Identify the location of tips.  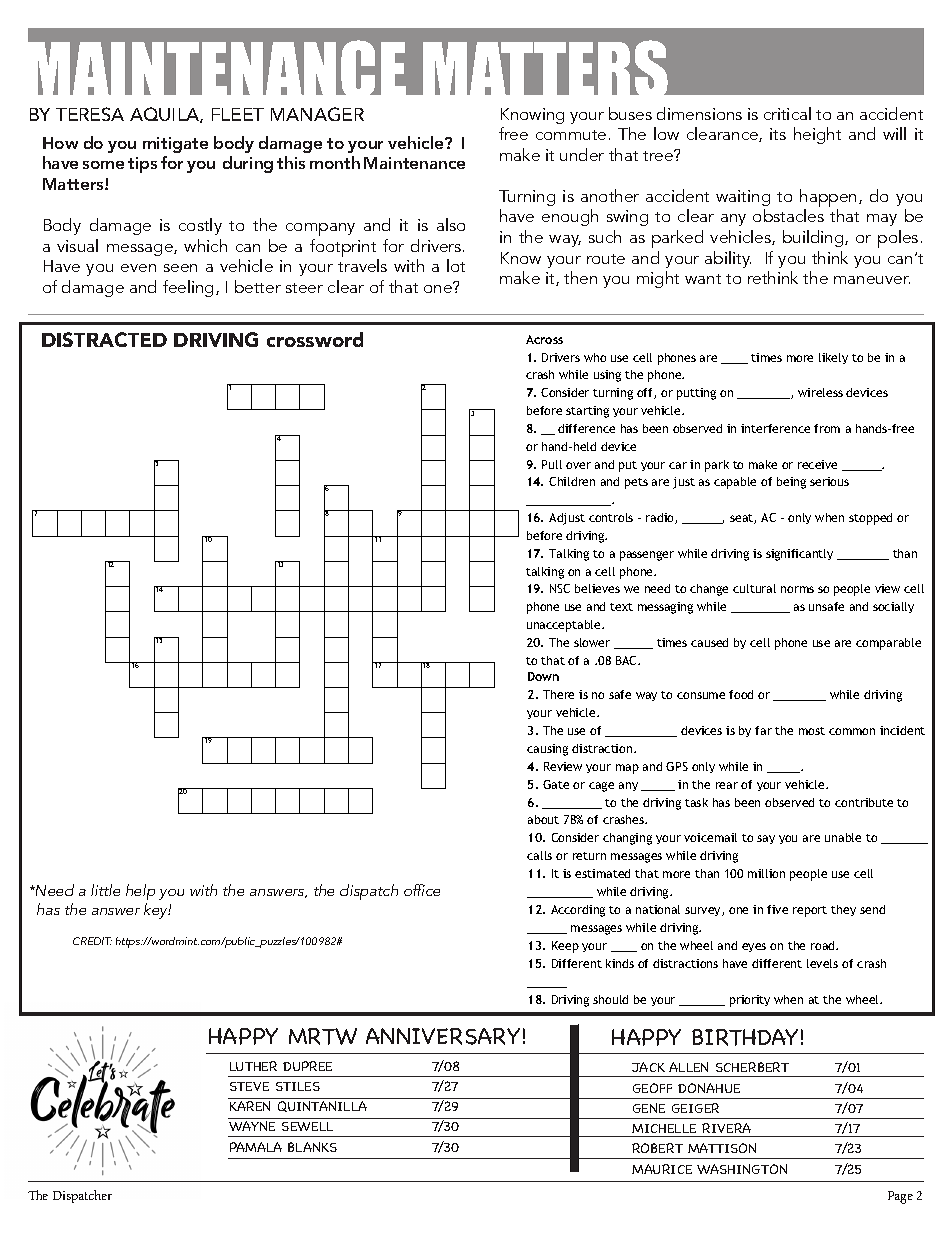
(142, 165).
